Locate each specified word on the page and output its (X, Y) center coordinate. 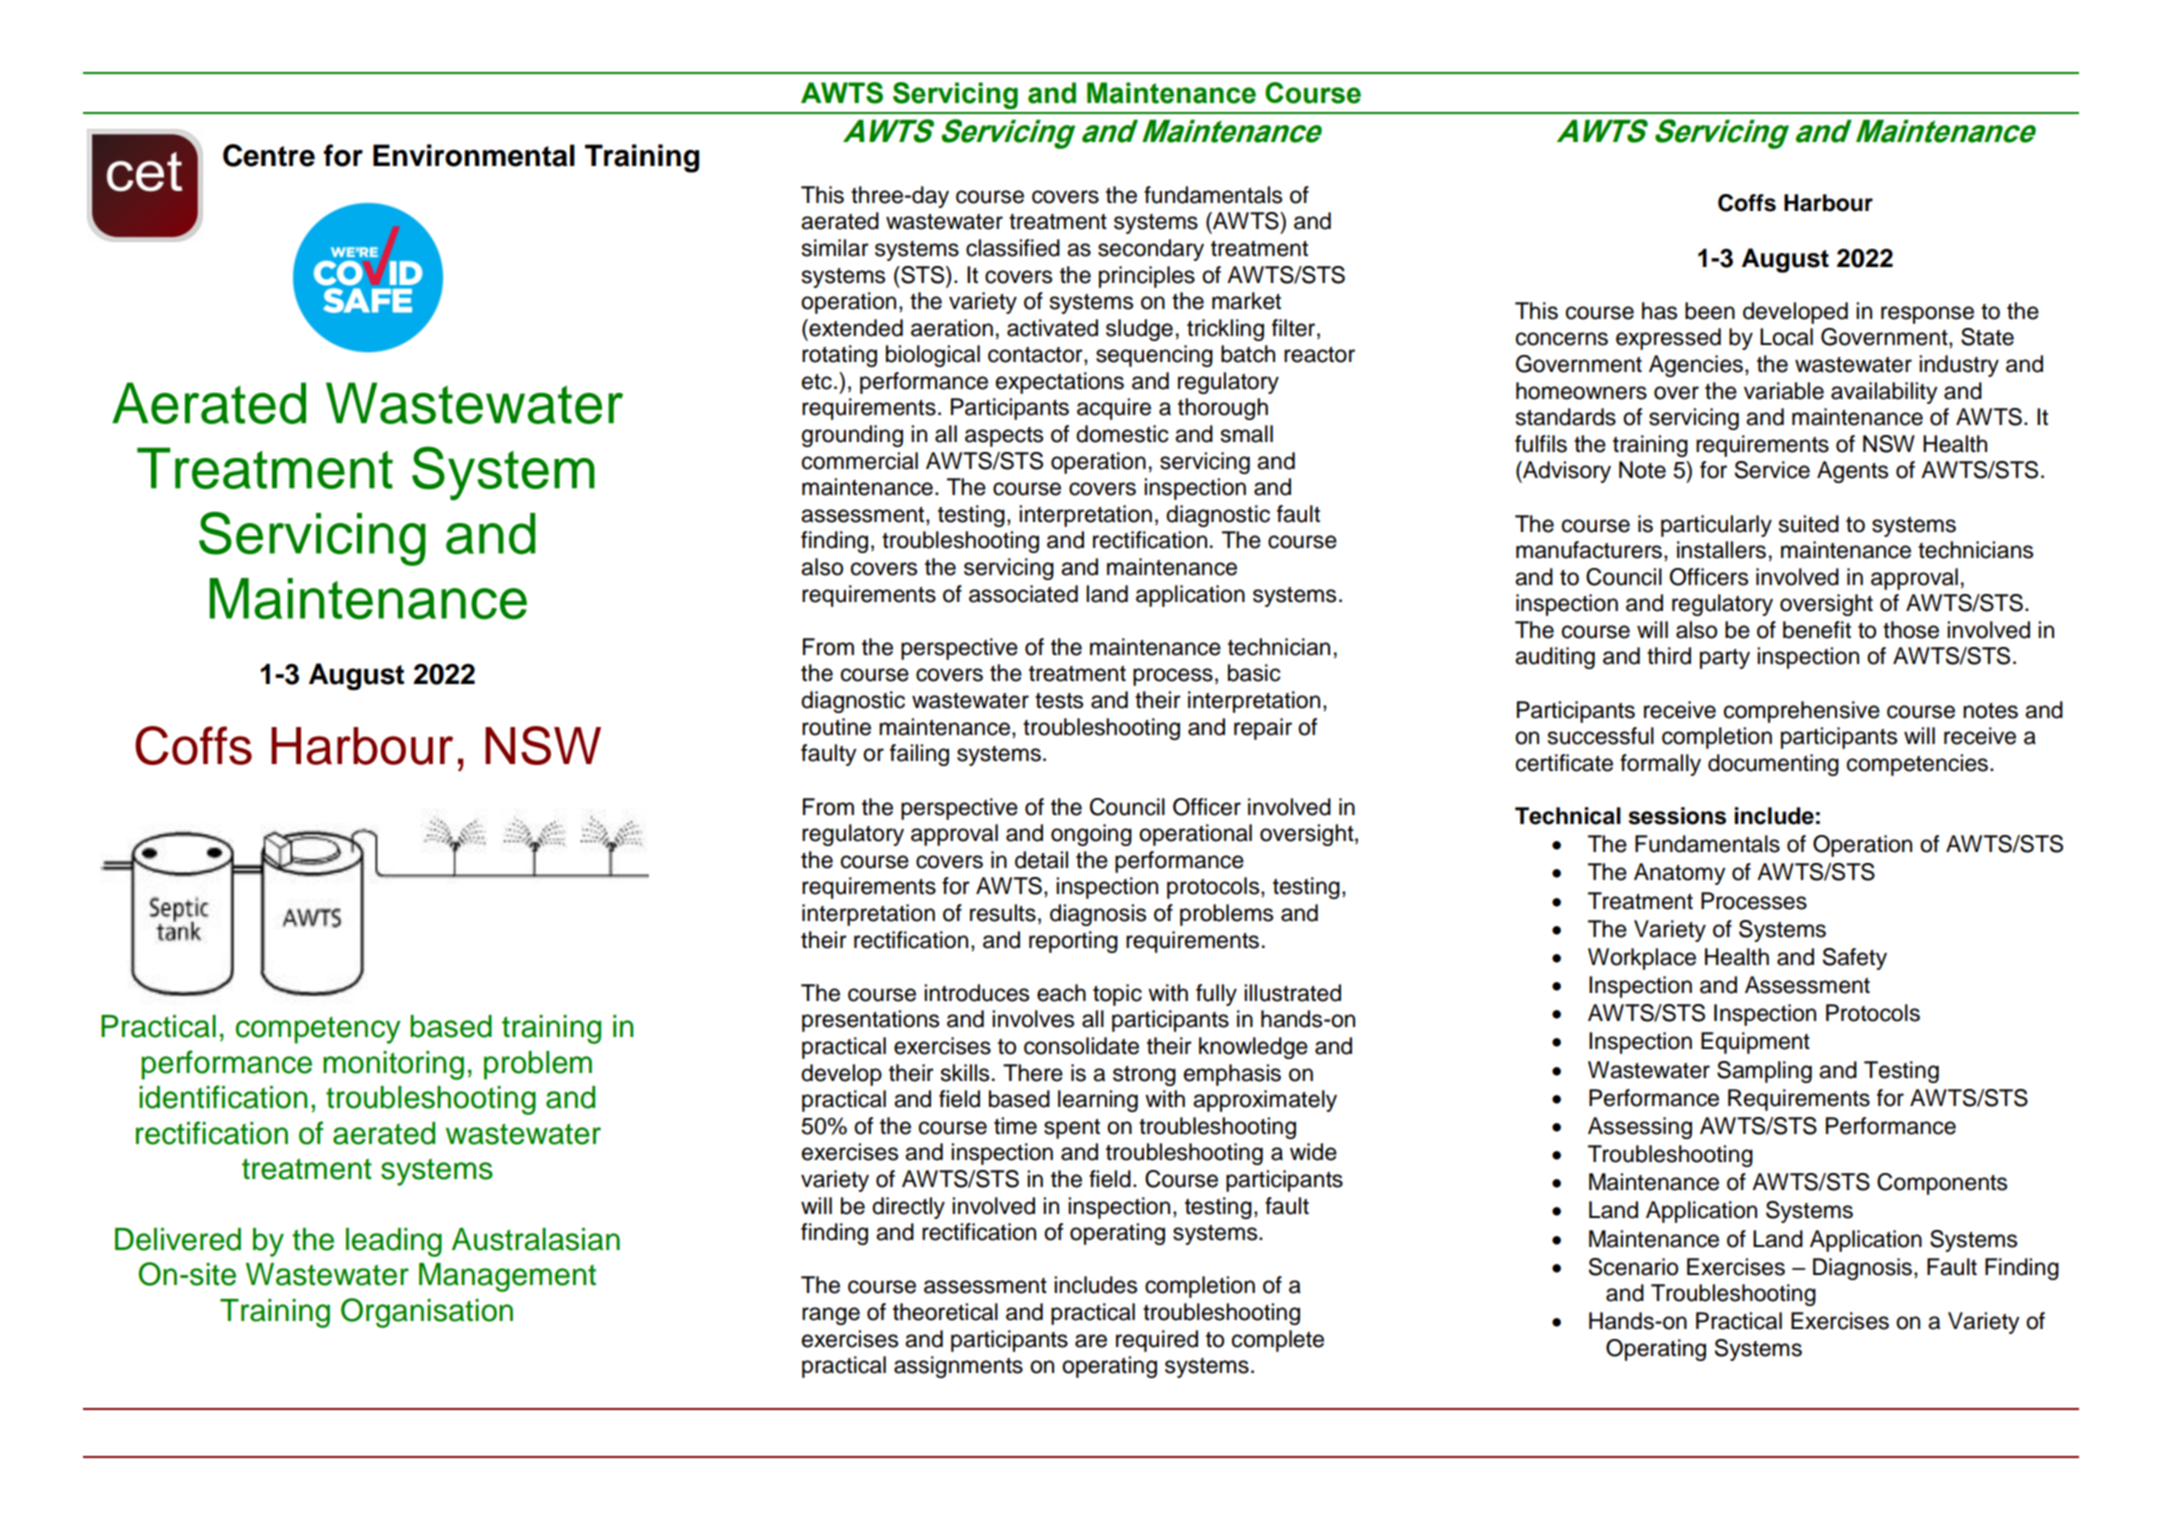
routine (836, 727)
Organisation (427, 1313)
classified (1013, 248)
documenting (1773, 765)
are (1091, 1341)
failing (919, 755)
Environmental (474, 155)
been (1710, 311)
